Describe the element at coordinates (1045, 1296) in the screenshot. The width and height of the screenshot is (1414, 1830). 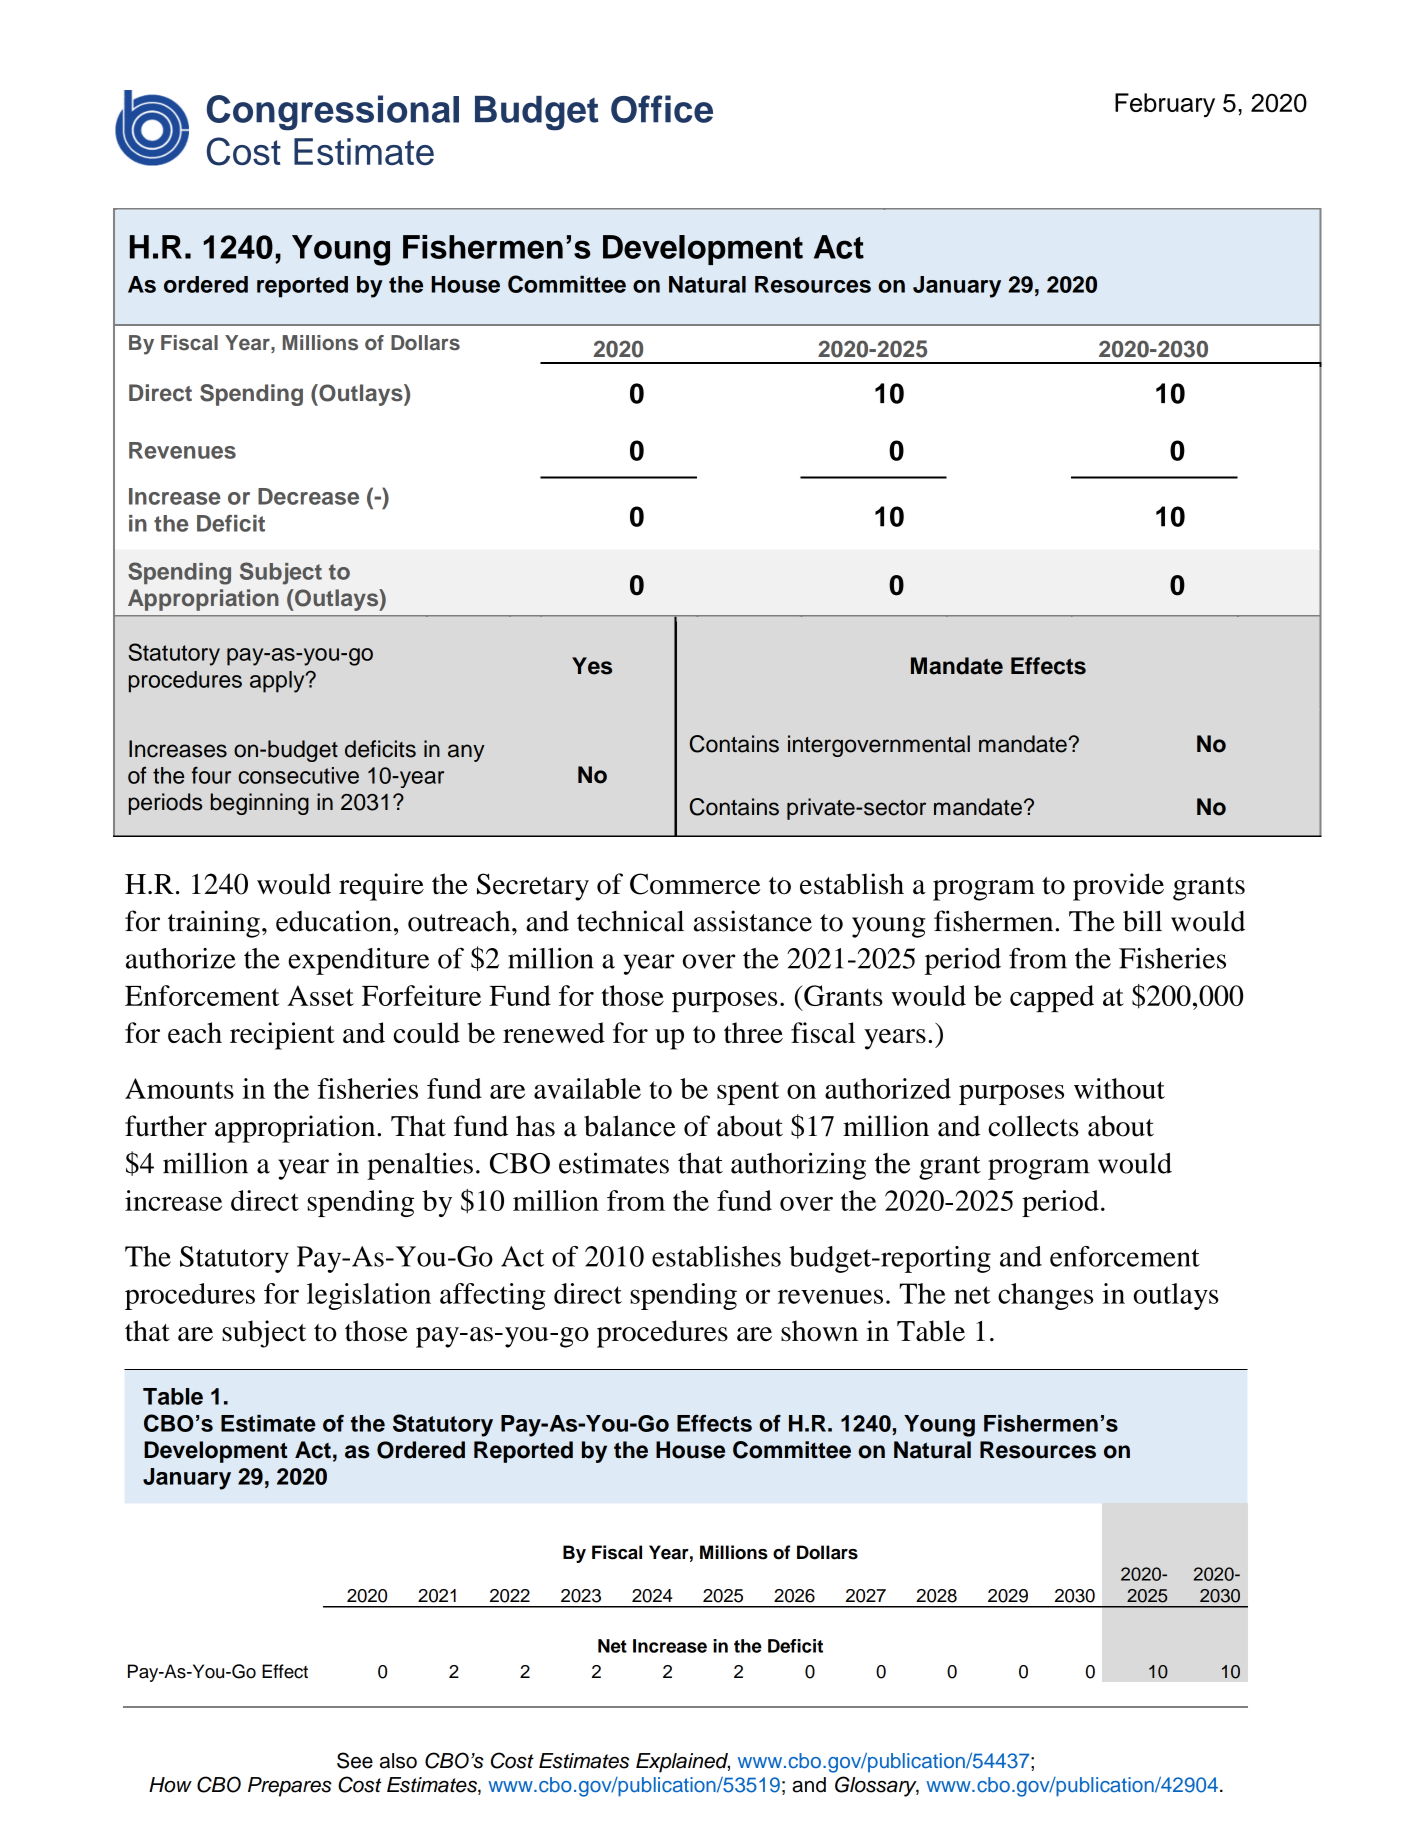
I see `changes` at that location.
